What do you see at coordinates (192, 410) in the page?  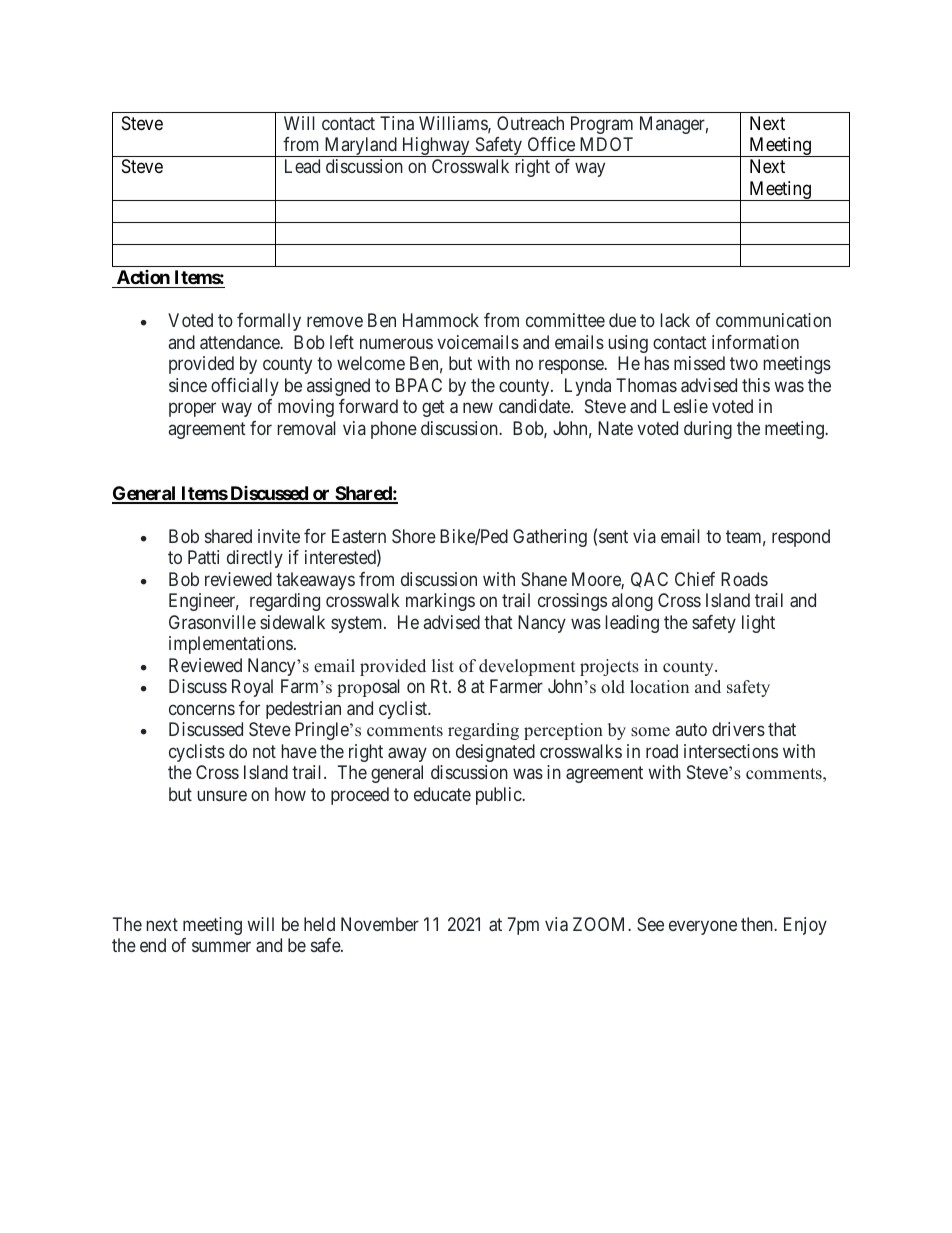 I see `proper` at bounding box center [192, 410].
